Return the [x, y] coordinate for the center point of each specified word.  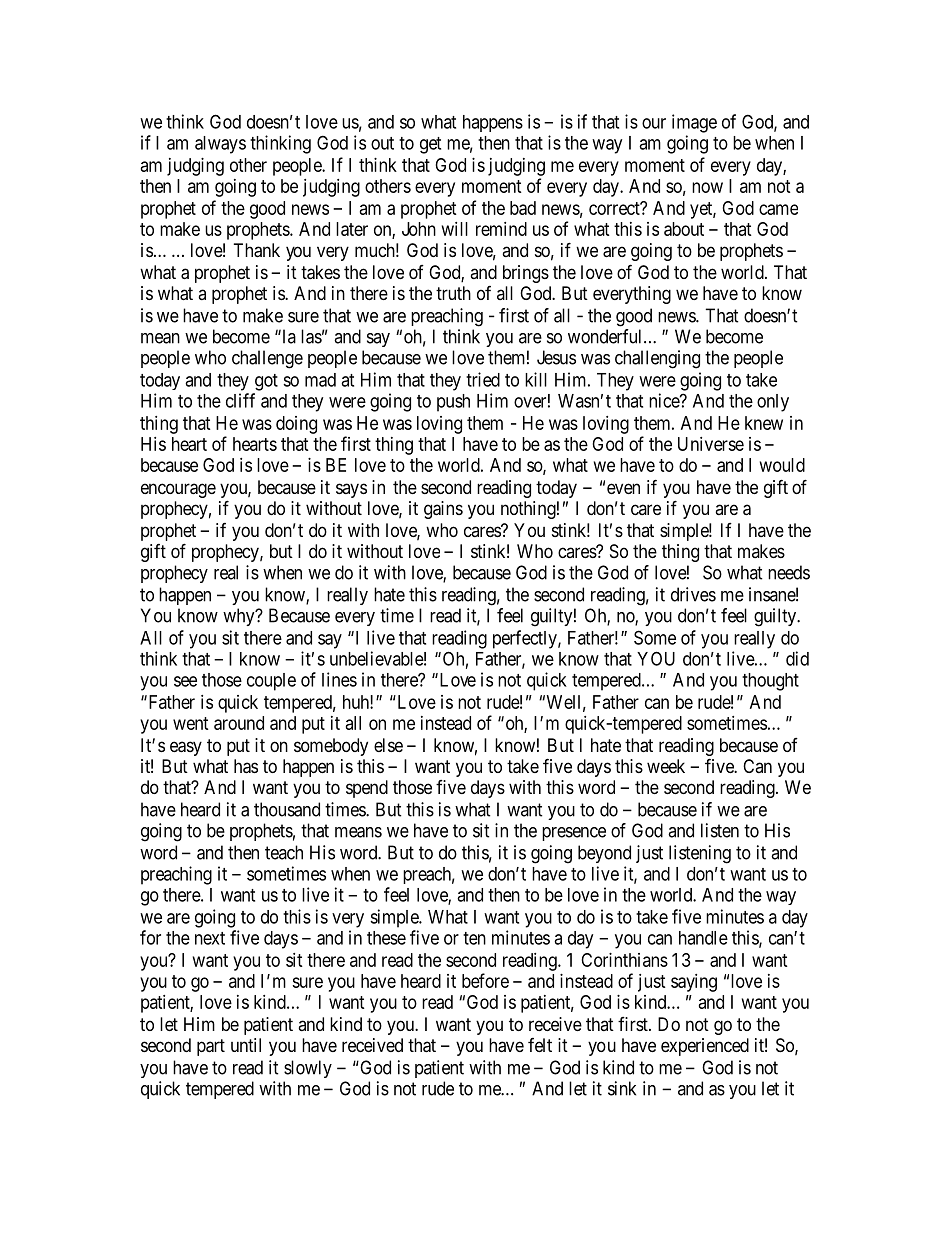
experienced [705, 1047]
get [430, 145]
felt [540, 1045]
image [694, 123]
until [246, 1045]
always [220, 145]
